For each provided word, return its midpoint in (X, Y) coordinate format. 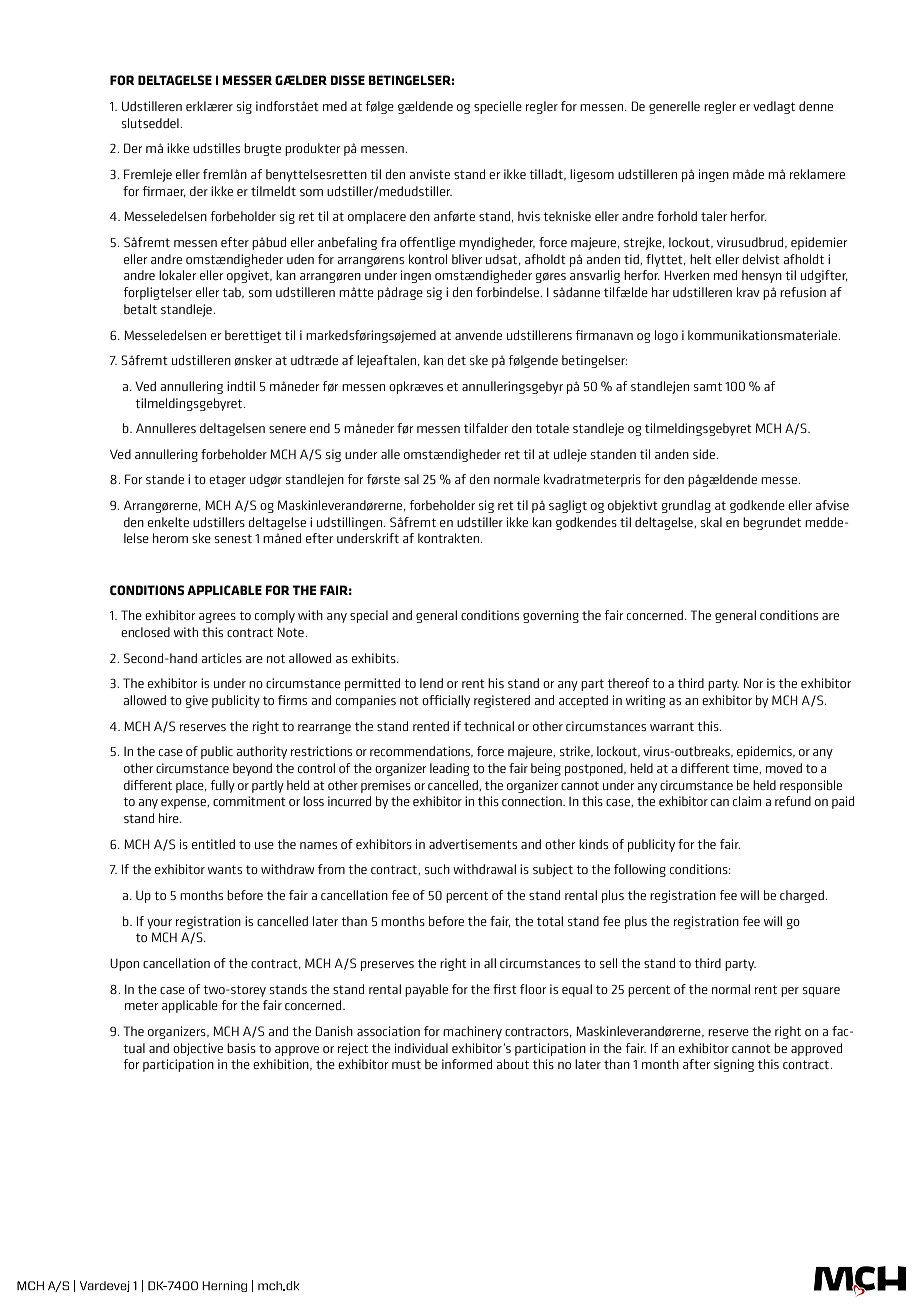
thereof (628, 683)
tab (232, 292)
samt (708, 386)
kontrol (428, 259)
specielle (498, 107)
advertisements (473, 844)
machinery (472, 1032)
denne (816, 106)
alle (390, 454)
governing (551, 616)
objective (198, 1049)
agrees (217, 618)
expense (184, 804)
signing (734, 1065)
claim (747, 801)
